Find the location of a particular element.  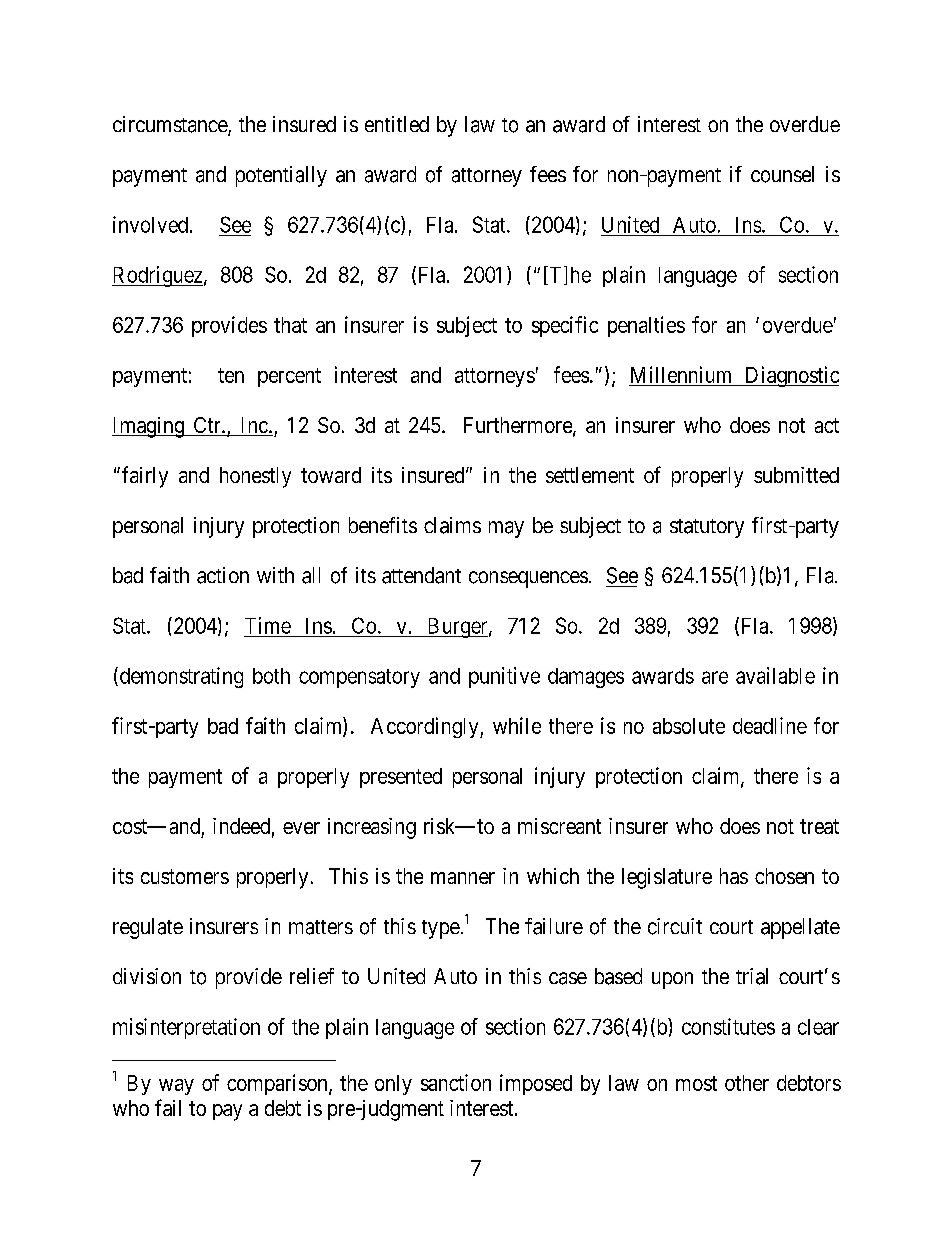

Furthermore is located at coordinates (519, 426).
